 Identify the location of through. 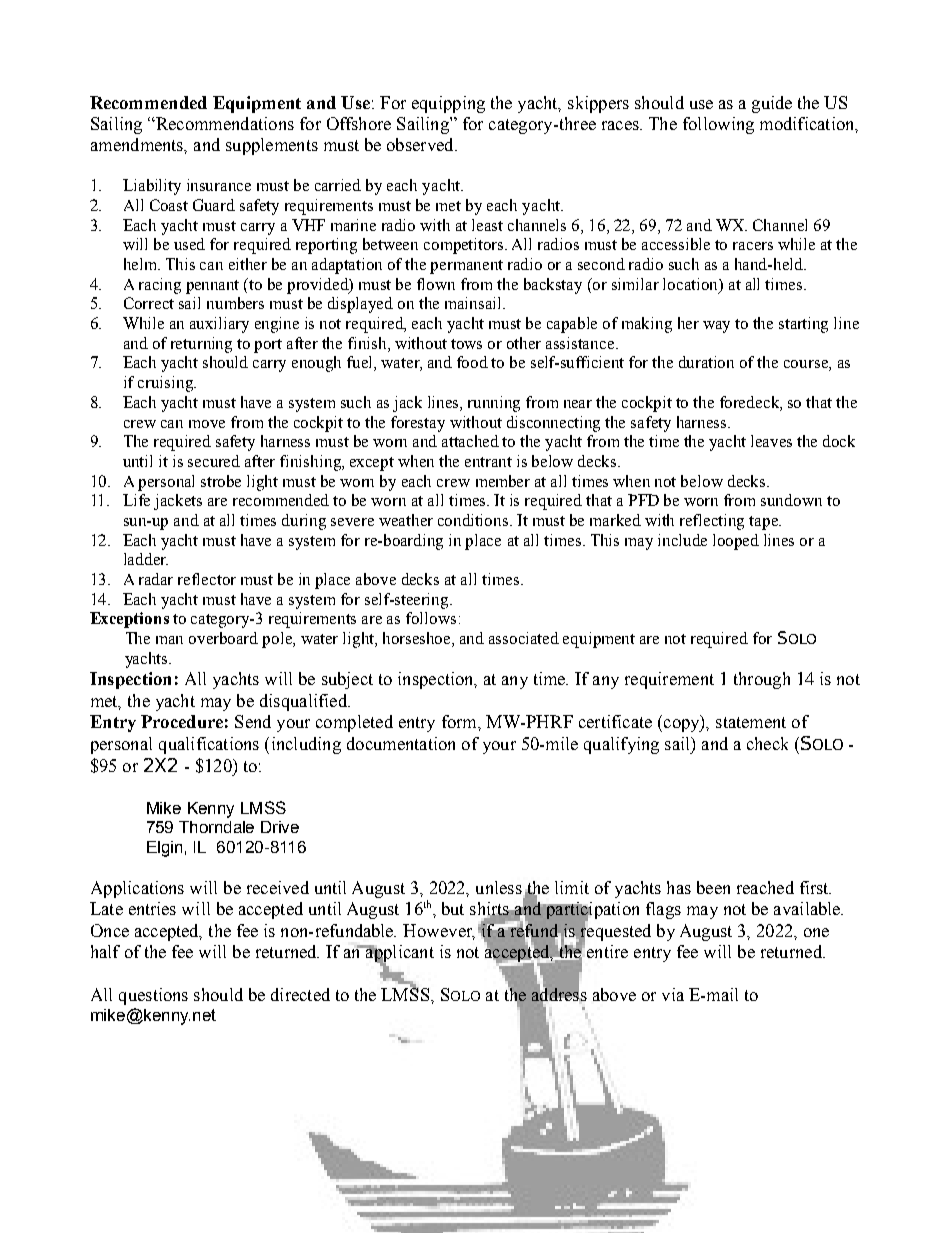
(762, 680).
